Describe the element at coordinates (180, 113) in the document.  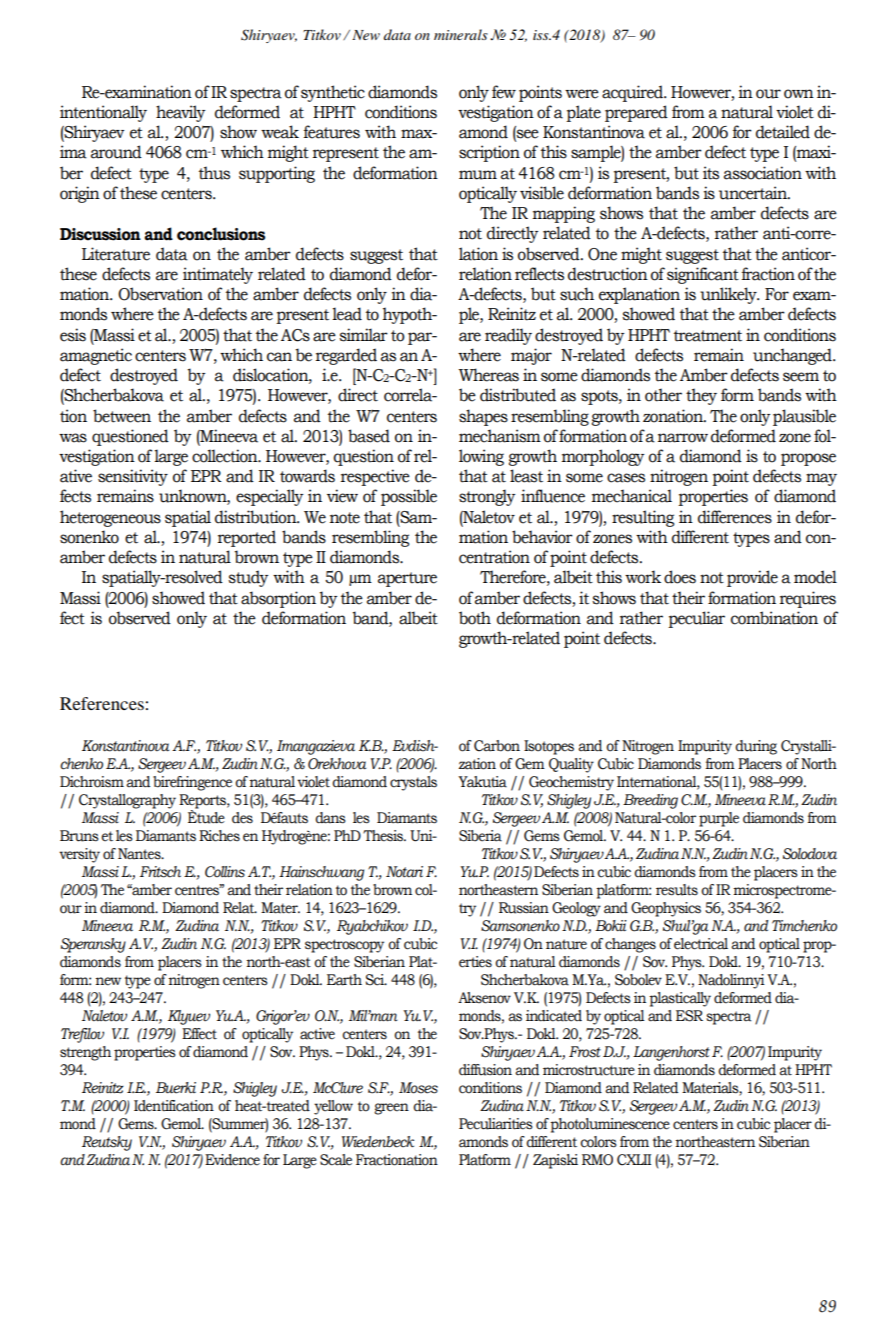
I see `heavily` at that location.
